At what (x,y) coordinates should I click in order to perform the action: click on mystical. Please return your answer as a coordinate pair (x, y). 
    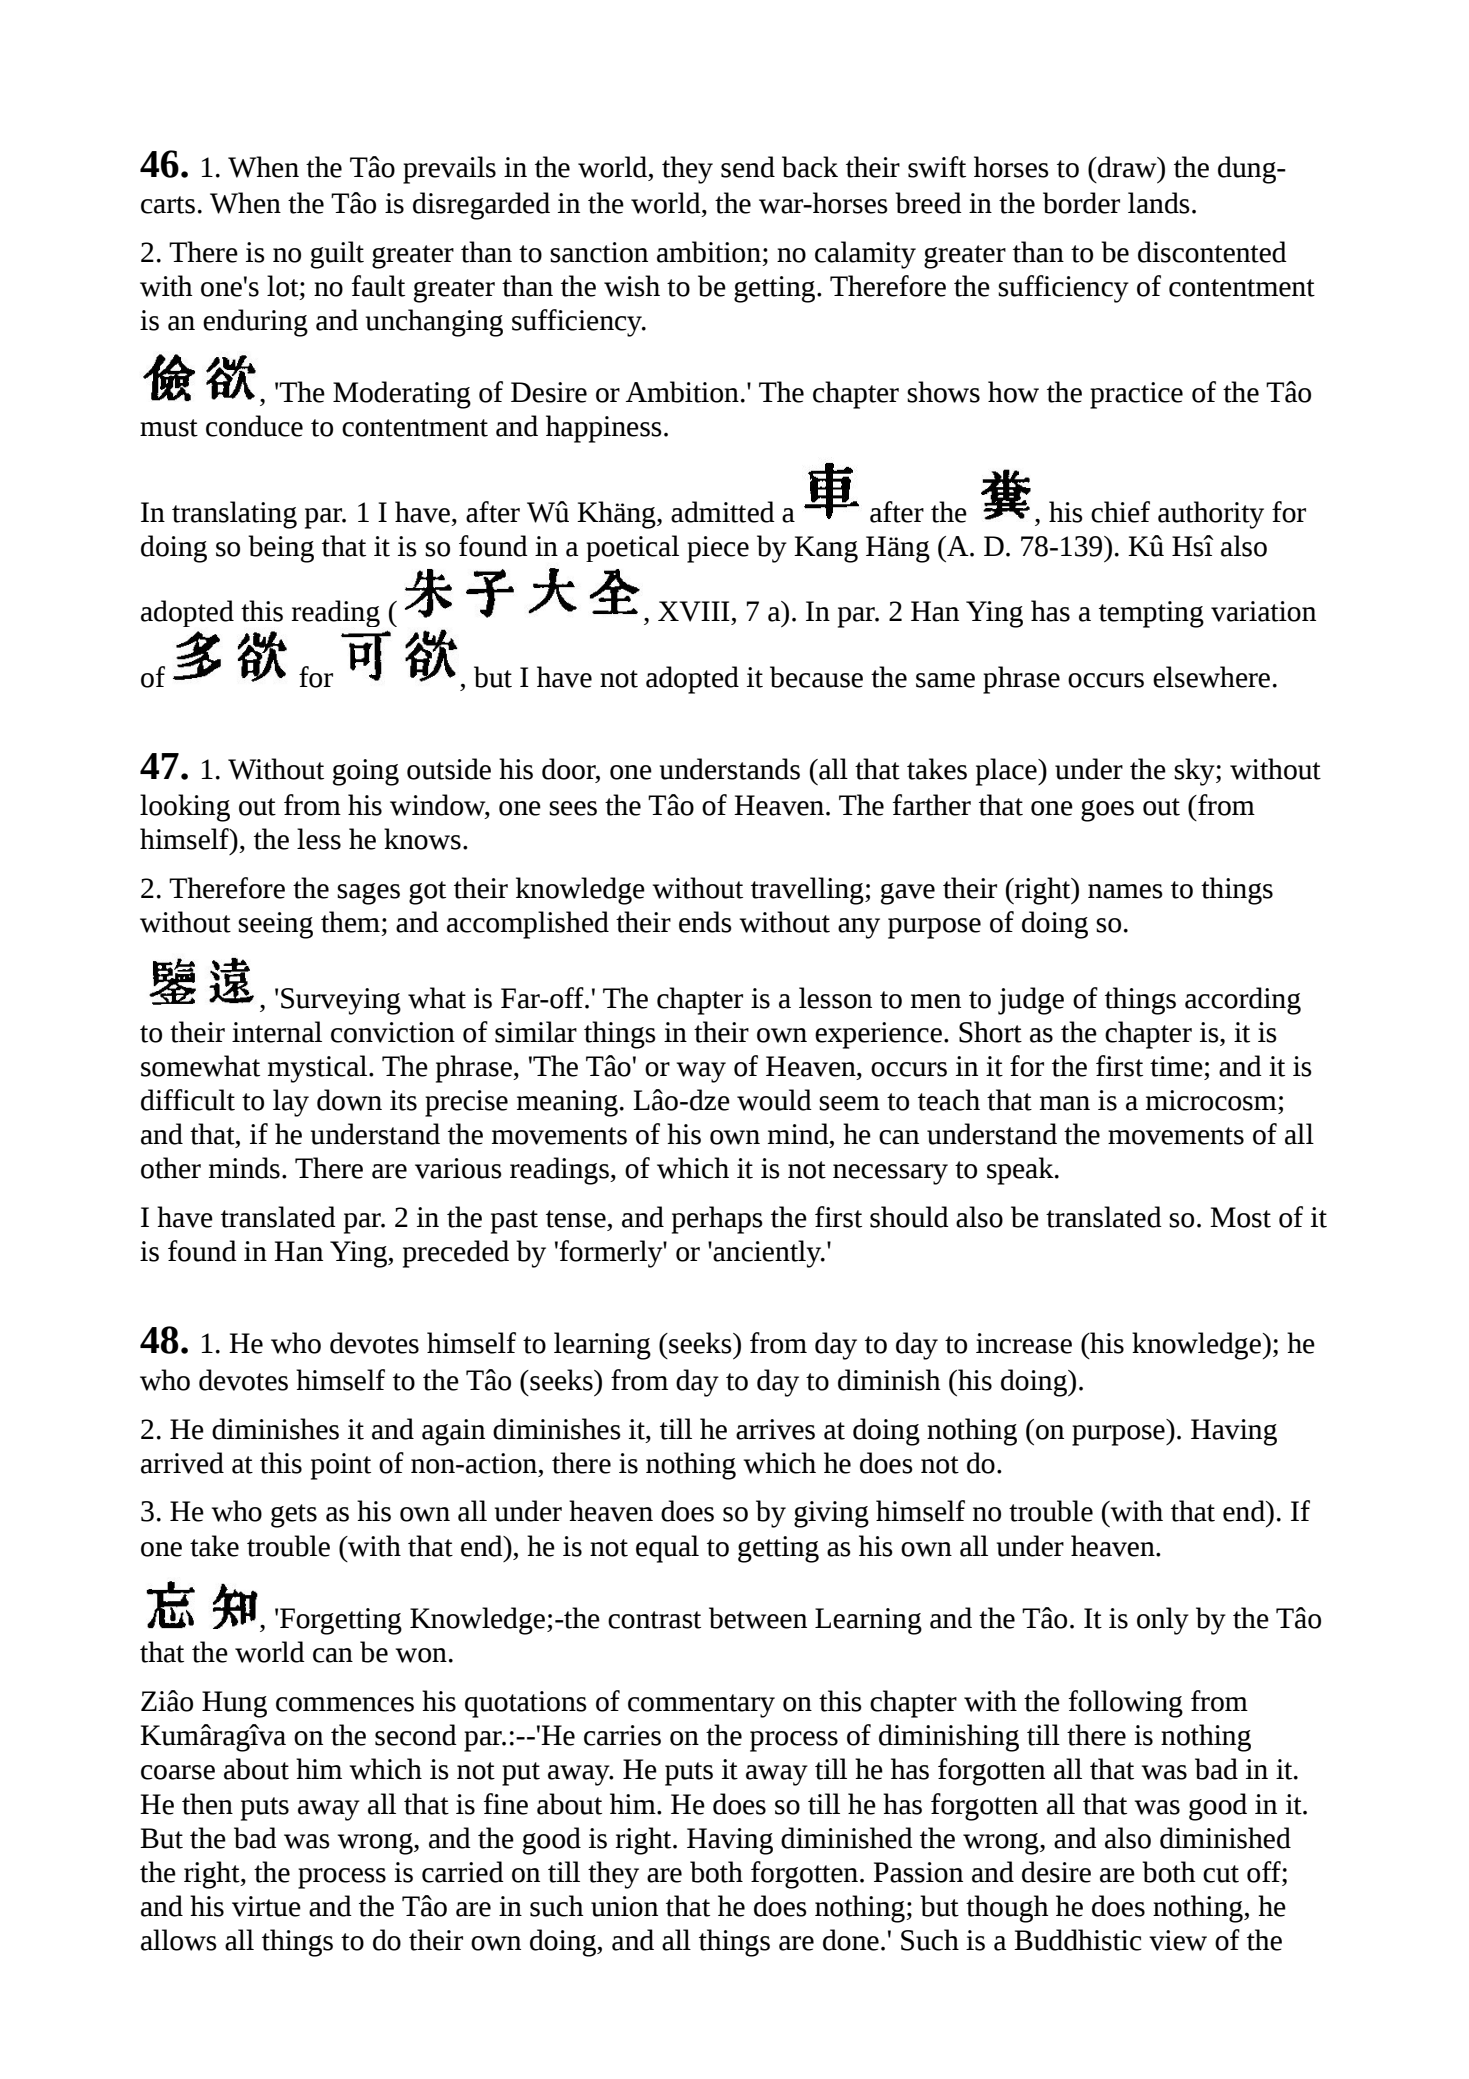
    Looking at the image, I should click on (319, 1069).
